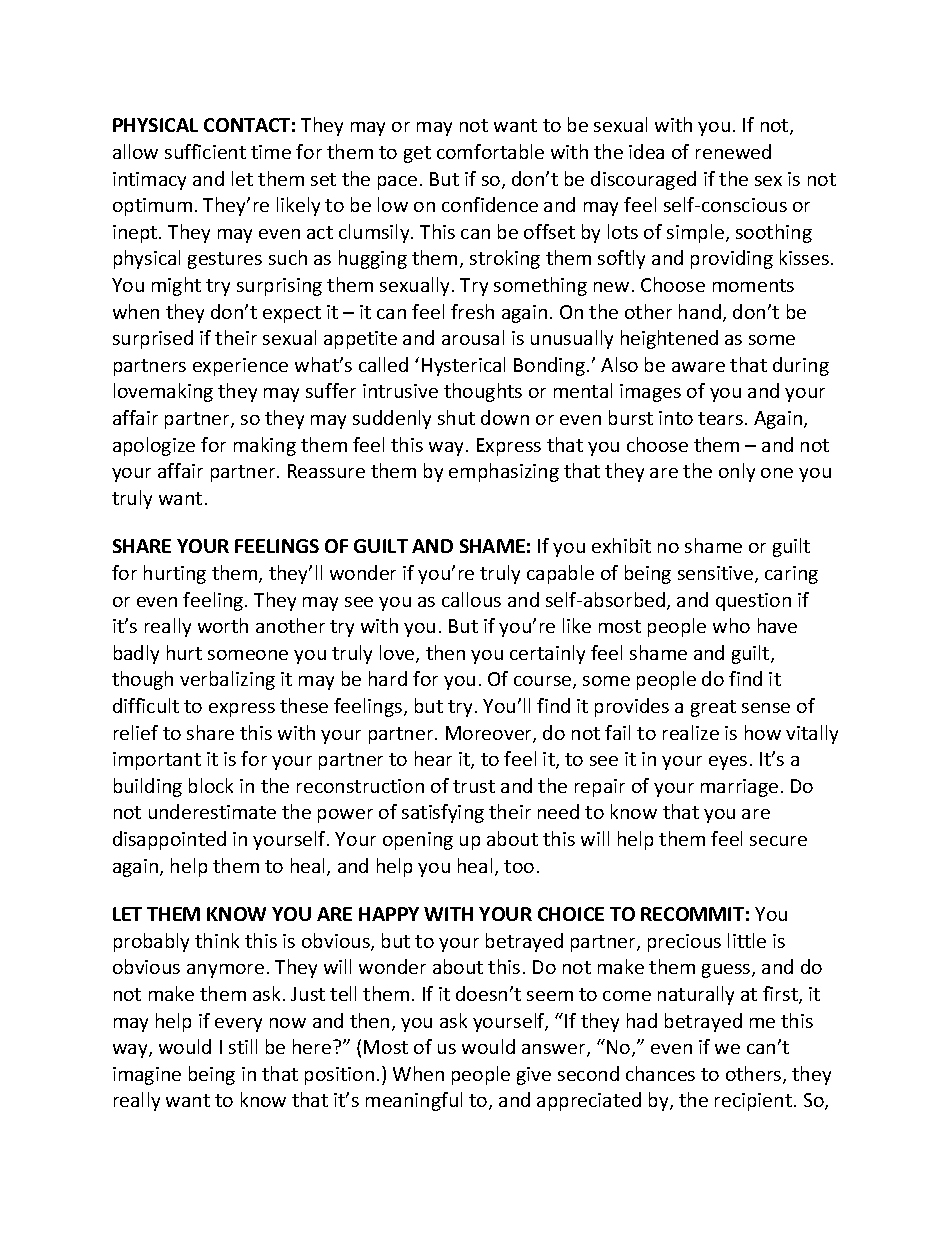 This image has width=952, height=1233. Describe the element at coordinates (154, 446) in the image. I see `apologize` at that location.
